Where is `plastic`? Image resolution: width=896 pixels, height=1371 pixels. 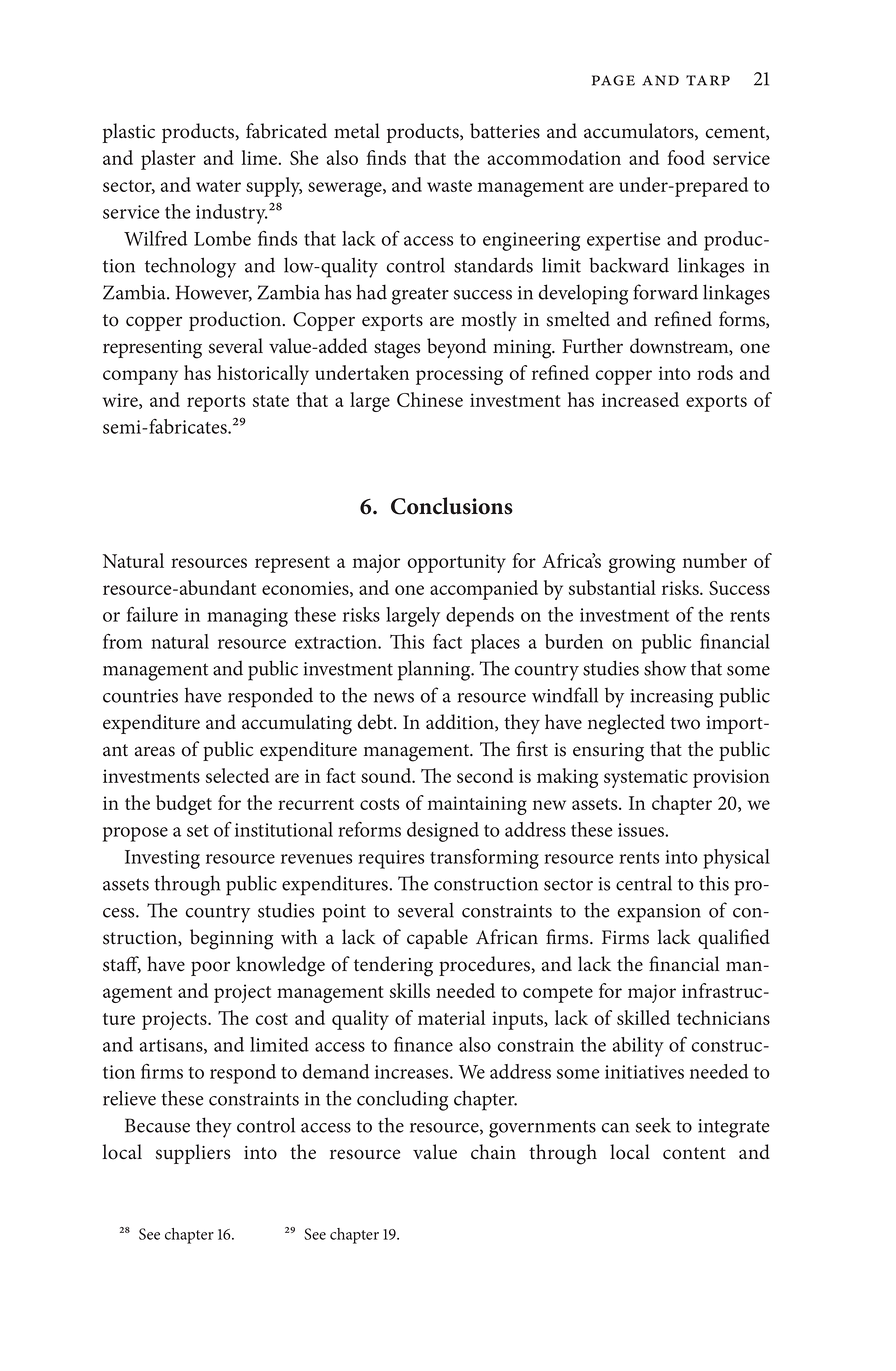
plastic is located at coordinates (129, 133).
